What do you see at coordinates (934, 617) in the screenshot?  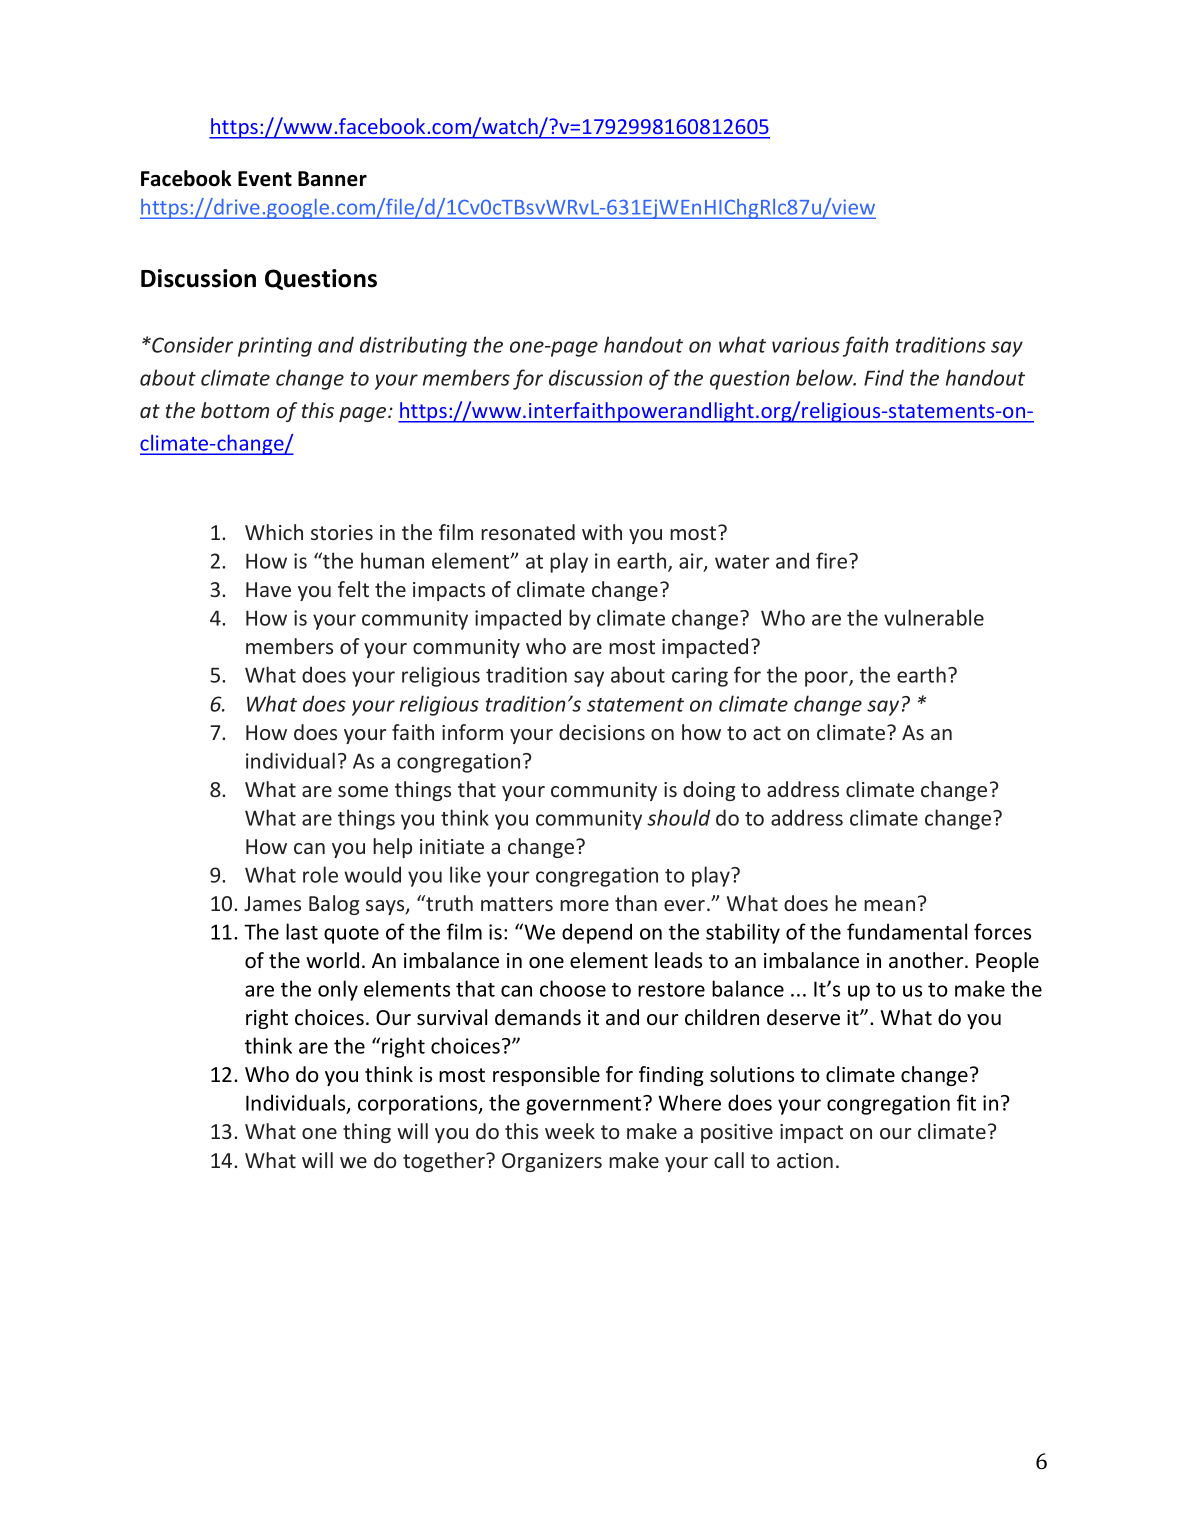 I see `vulnerable` at bounding box center [934, 617].
